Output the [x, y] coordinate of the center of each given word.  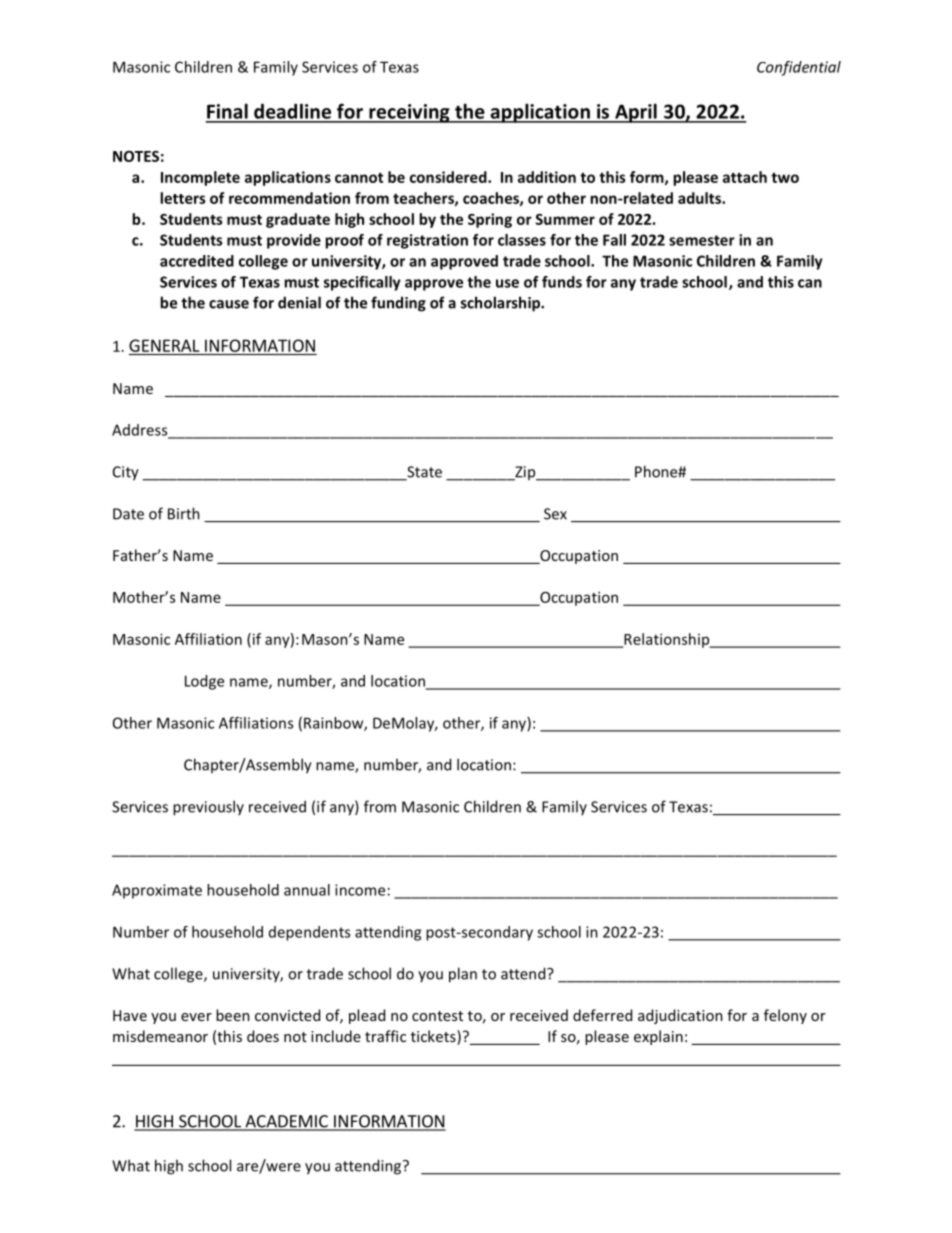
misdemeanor [160, 1036]
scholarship [502, 304]
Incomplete [200, 178]
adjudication [680, 1016]
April [636, 113]
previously [208, 808]
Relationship [667, 640]
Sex [555, 514]
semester [702, 240]
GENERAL [164, 345]
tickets [434, 1037]
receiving [409, 113]
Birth [184, 513]
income [360, 890]
